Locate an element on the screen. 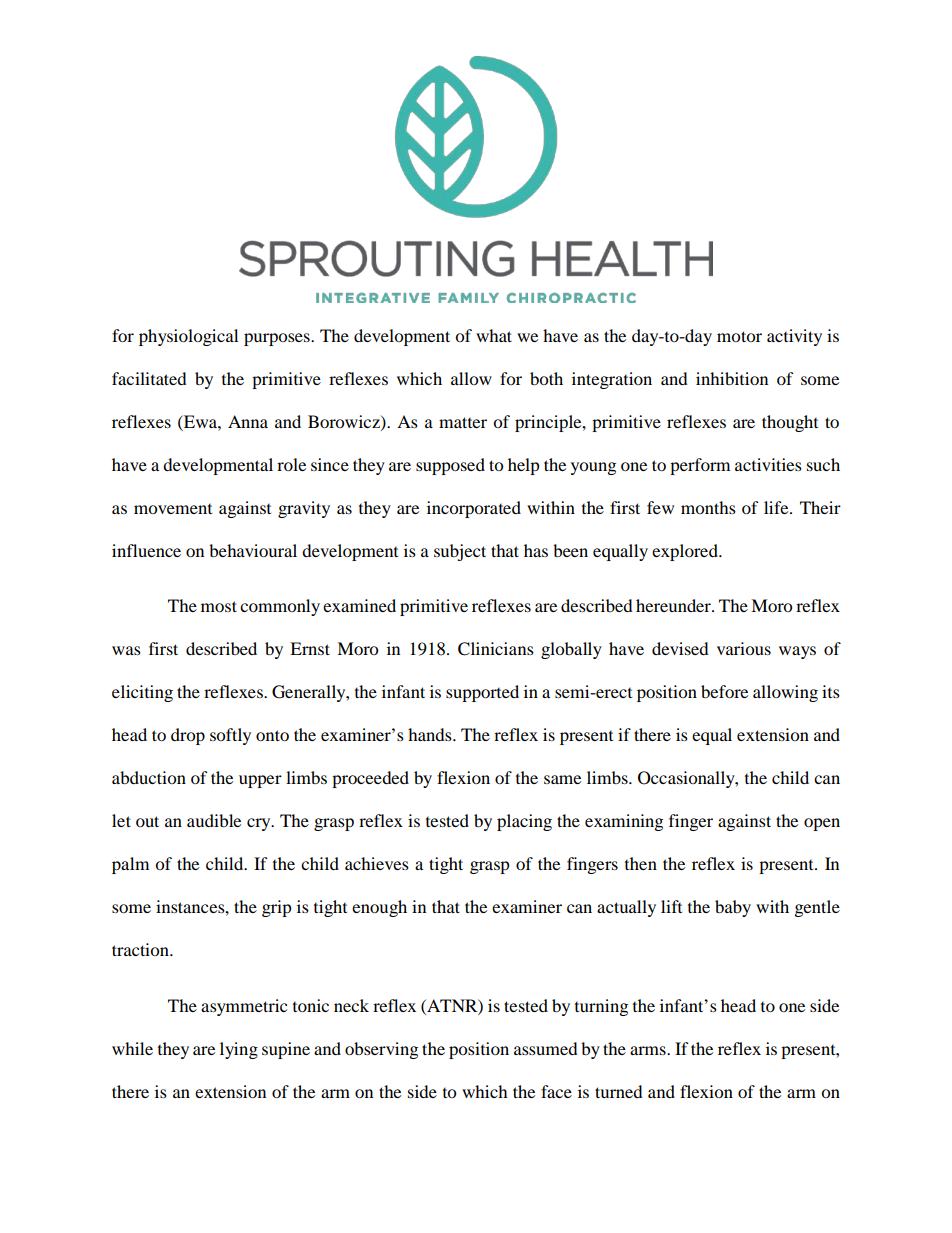  subject is located at coordinates (460, 552).
